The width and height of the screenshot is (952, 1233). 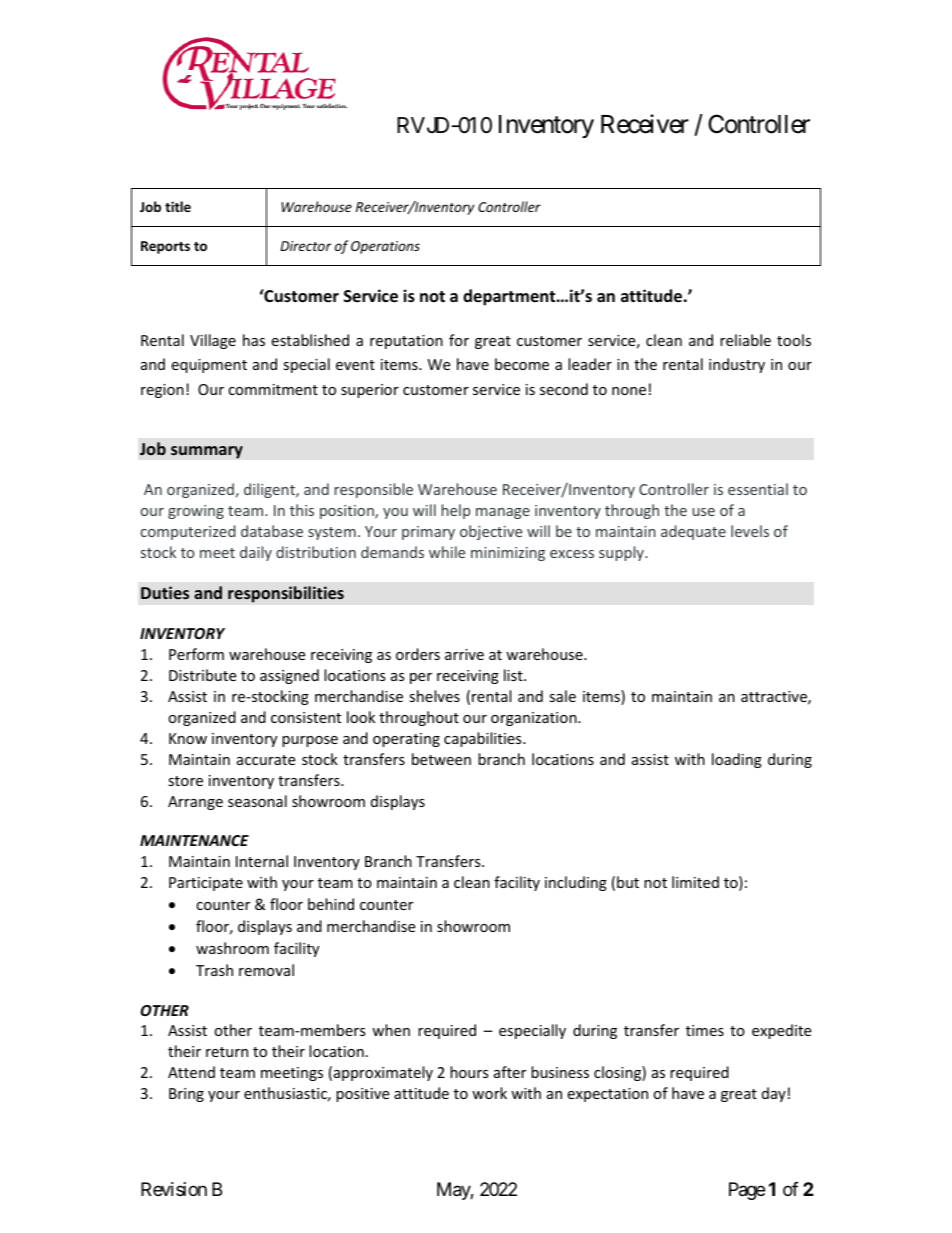 I want to click on Distribute, so click(x=202, y=675).
